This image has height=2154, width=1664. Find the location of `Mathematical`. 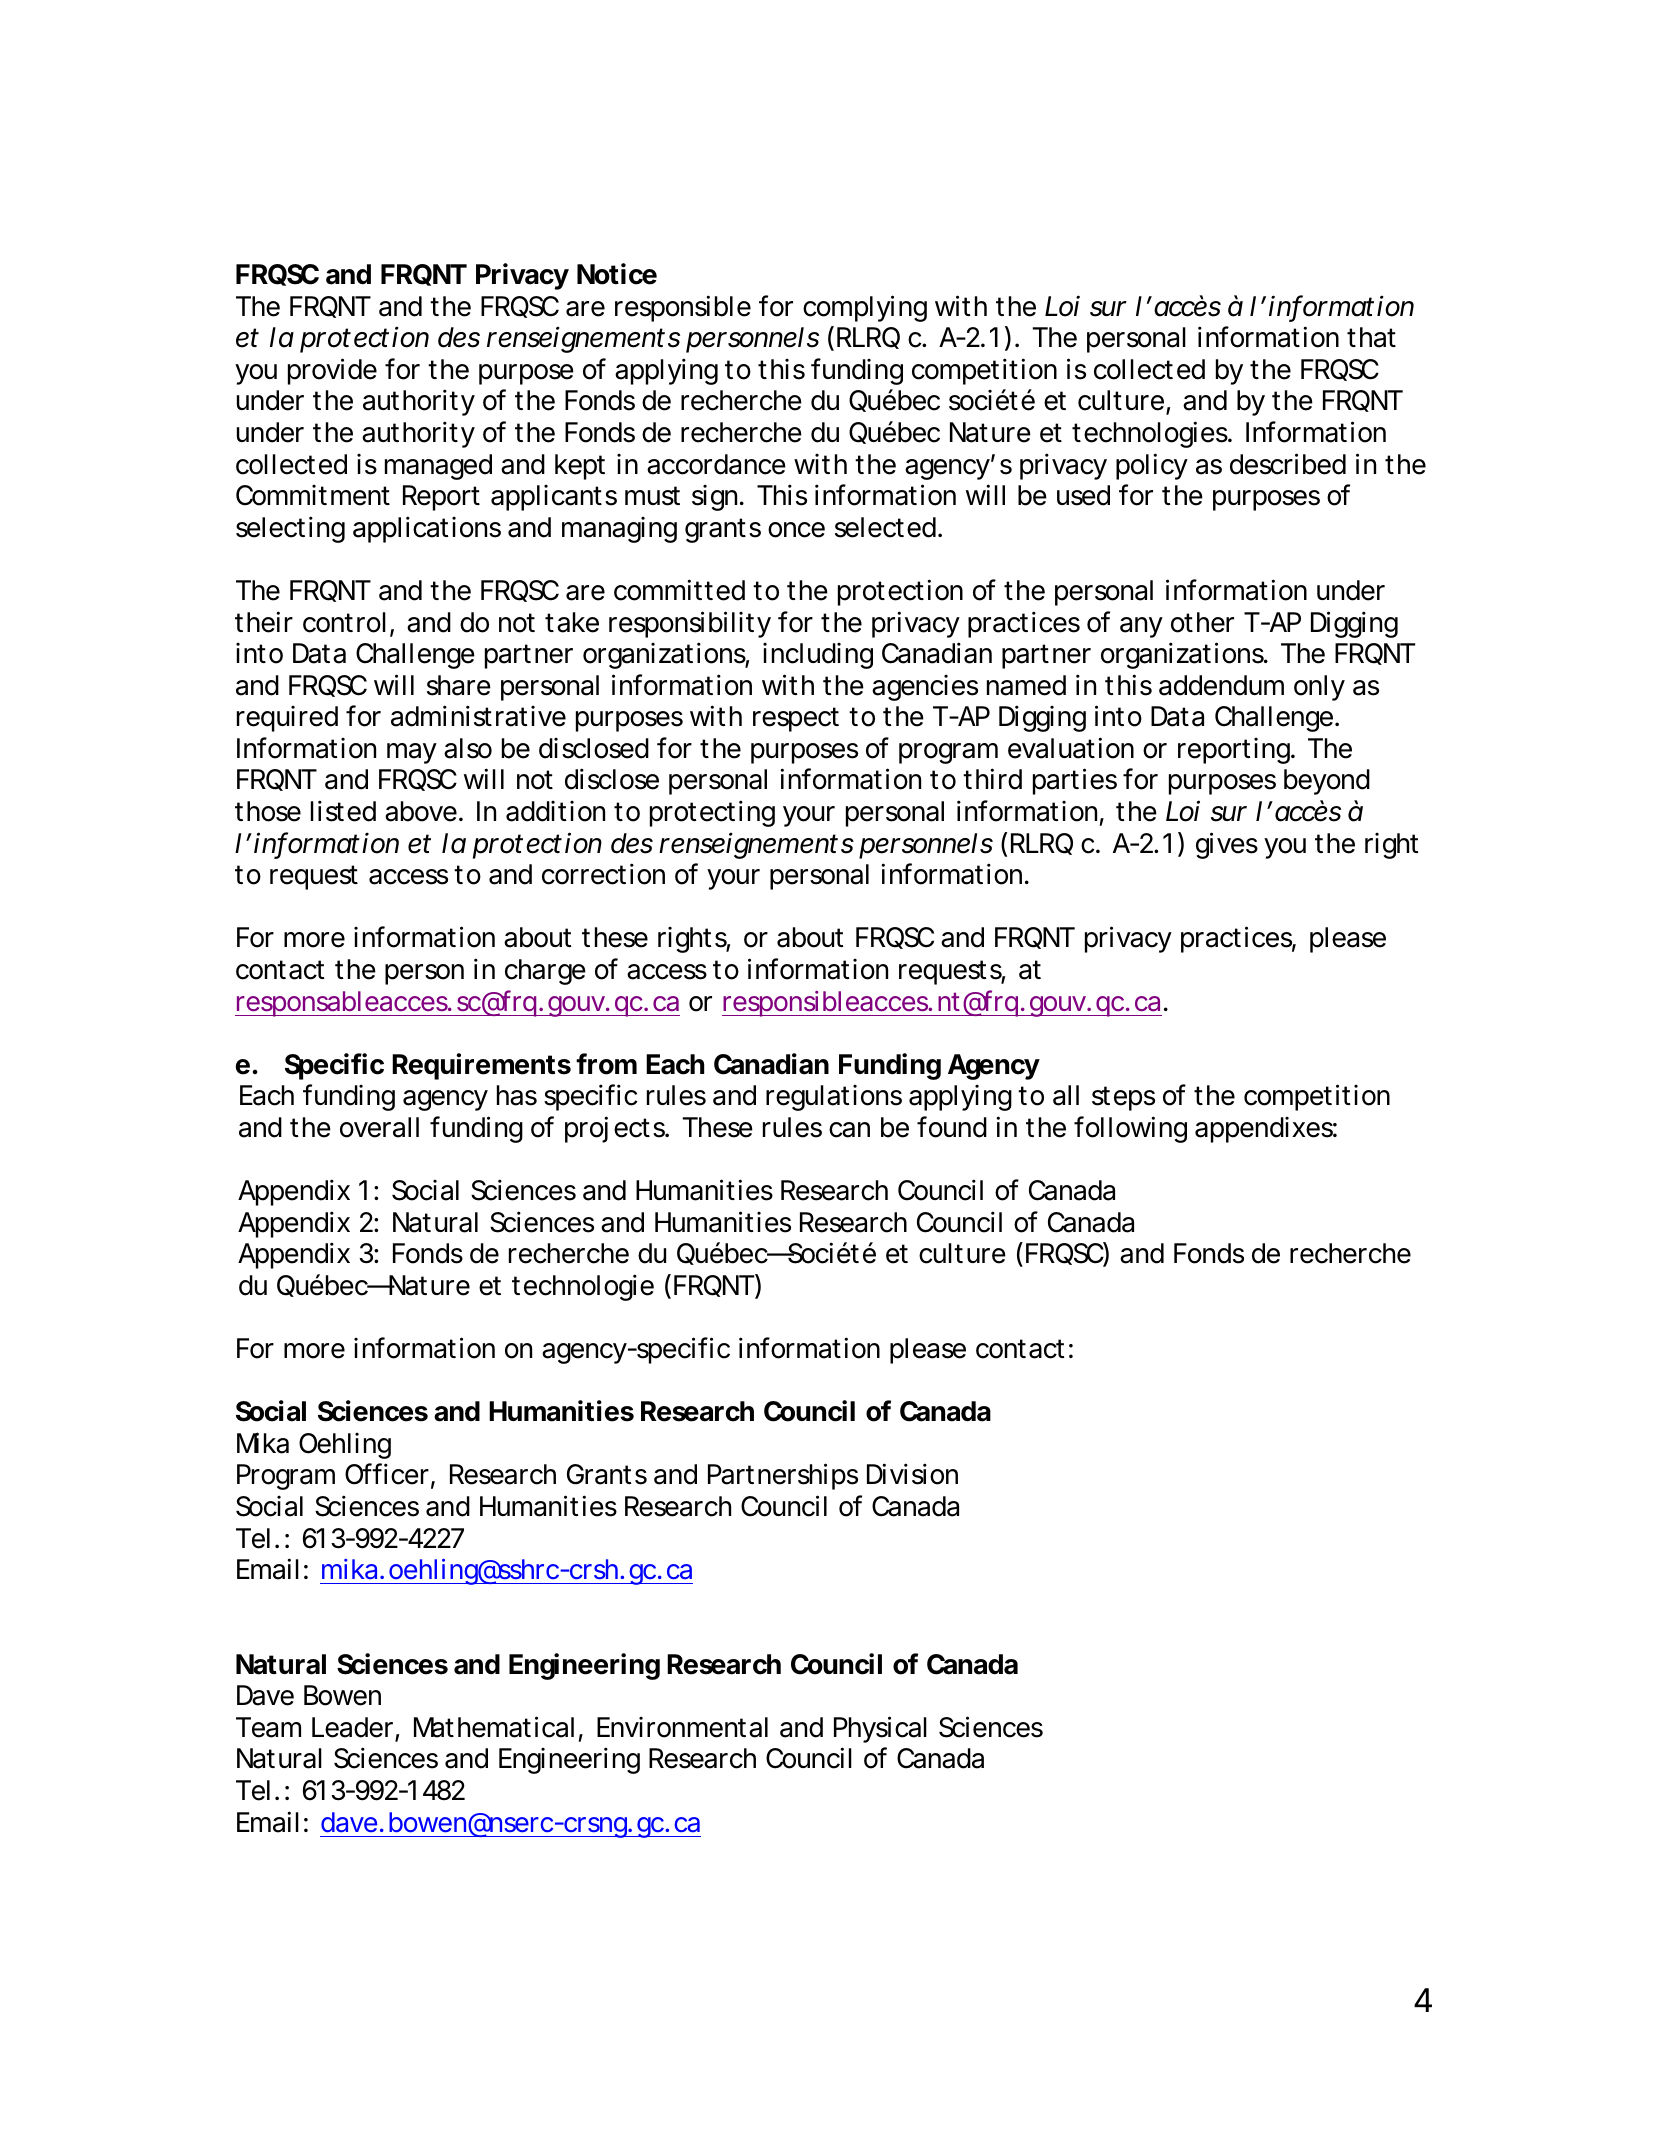

Mathematical is located at coordinates (494, 1727).
